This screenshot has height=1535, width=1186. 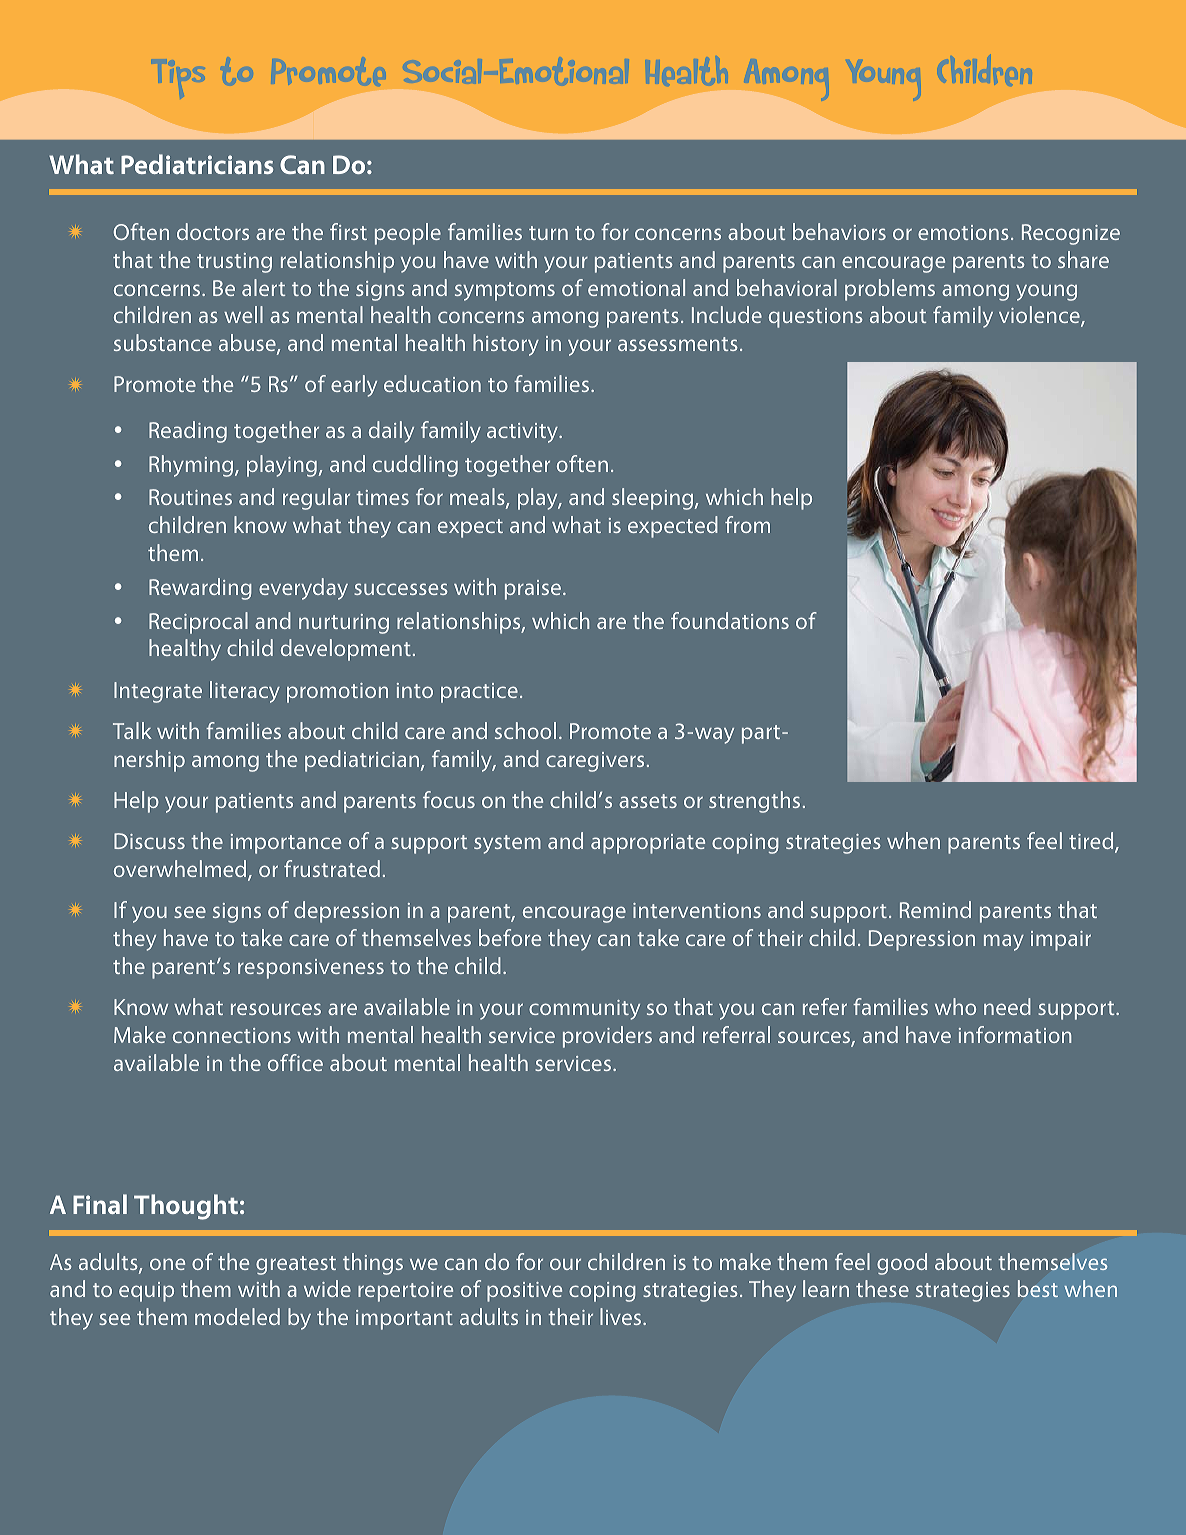 What do you see at coordinates (1038, 1288) in the screenshot?
I see `best` at bounding box center [1038, 1288].
